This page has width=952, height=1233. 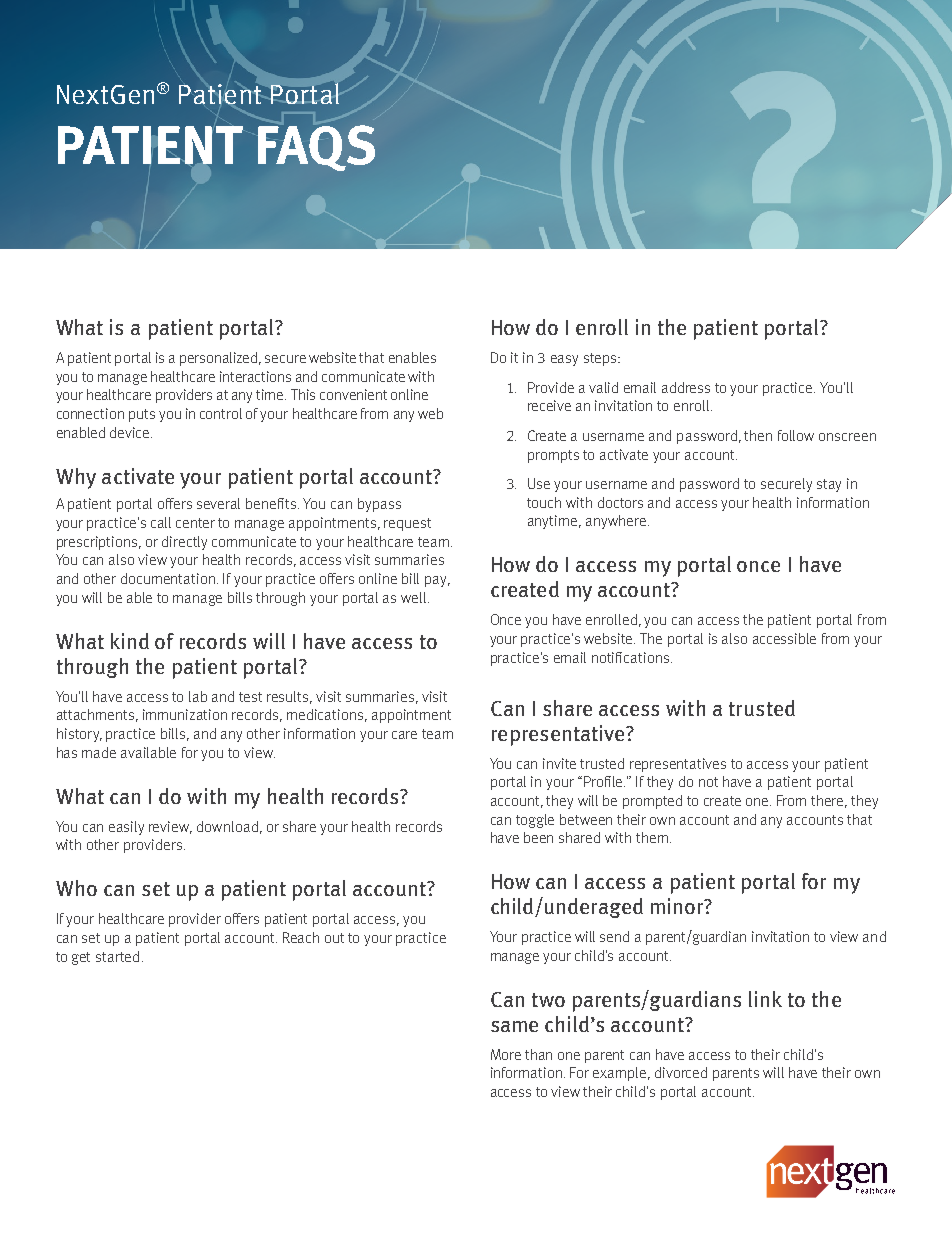 I want to click on well, so click(x=413, y=597).
